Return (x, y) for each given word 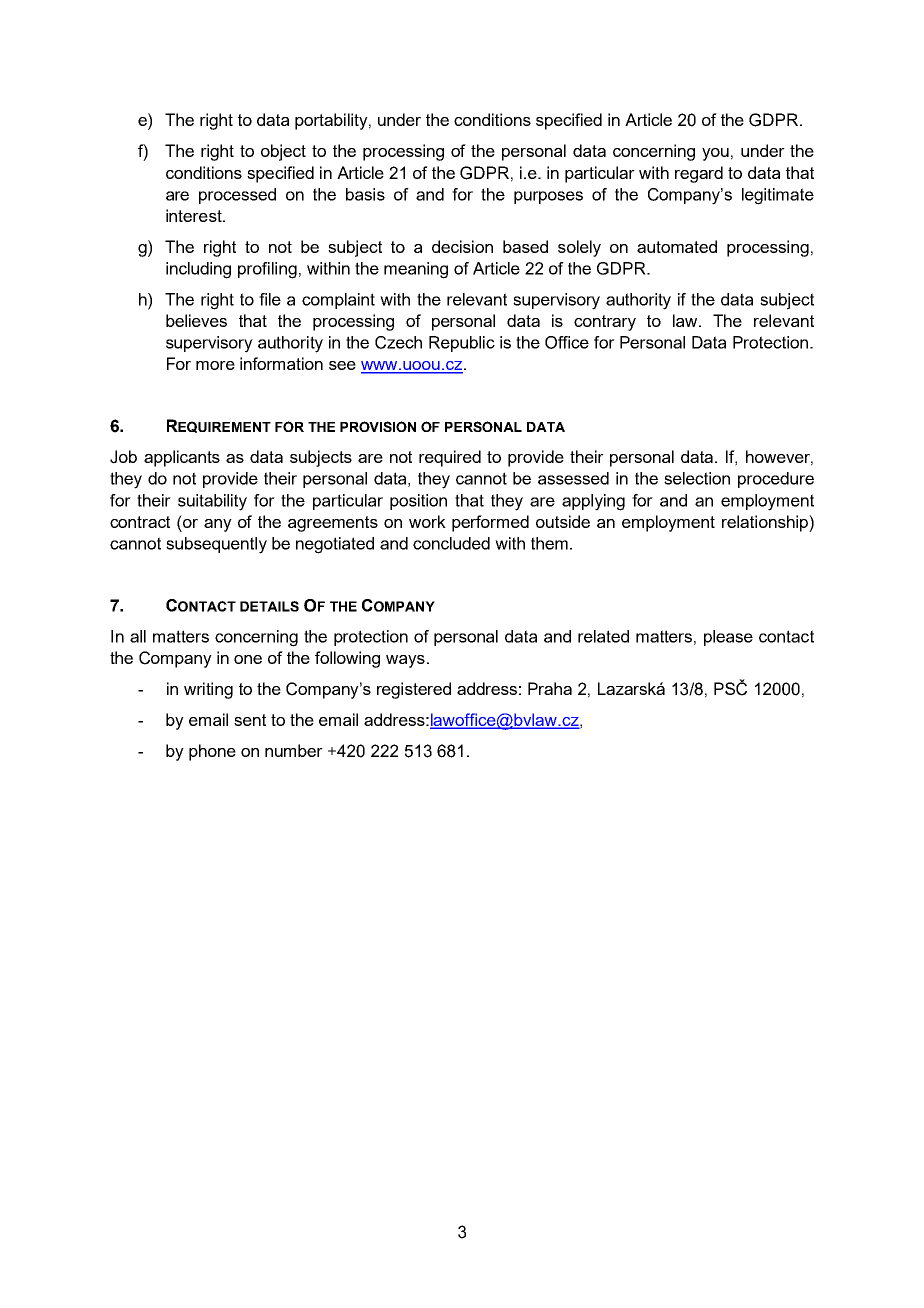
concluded (451, 543)
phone (212, 752)
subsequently (216, 545)
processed (237, 196)
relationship (766, 523)
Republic (462, 344)
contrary (605, 323)
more (215, 365)
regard (699, 174)
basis (365, 194)
